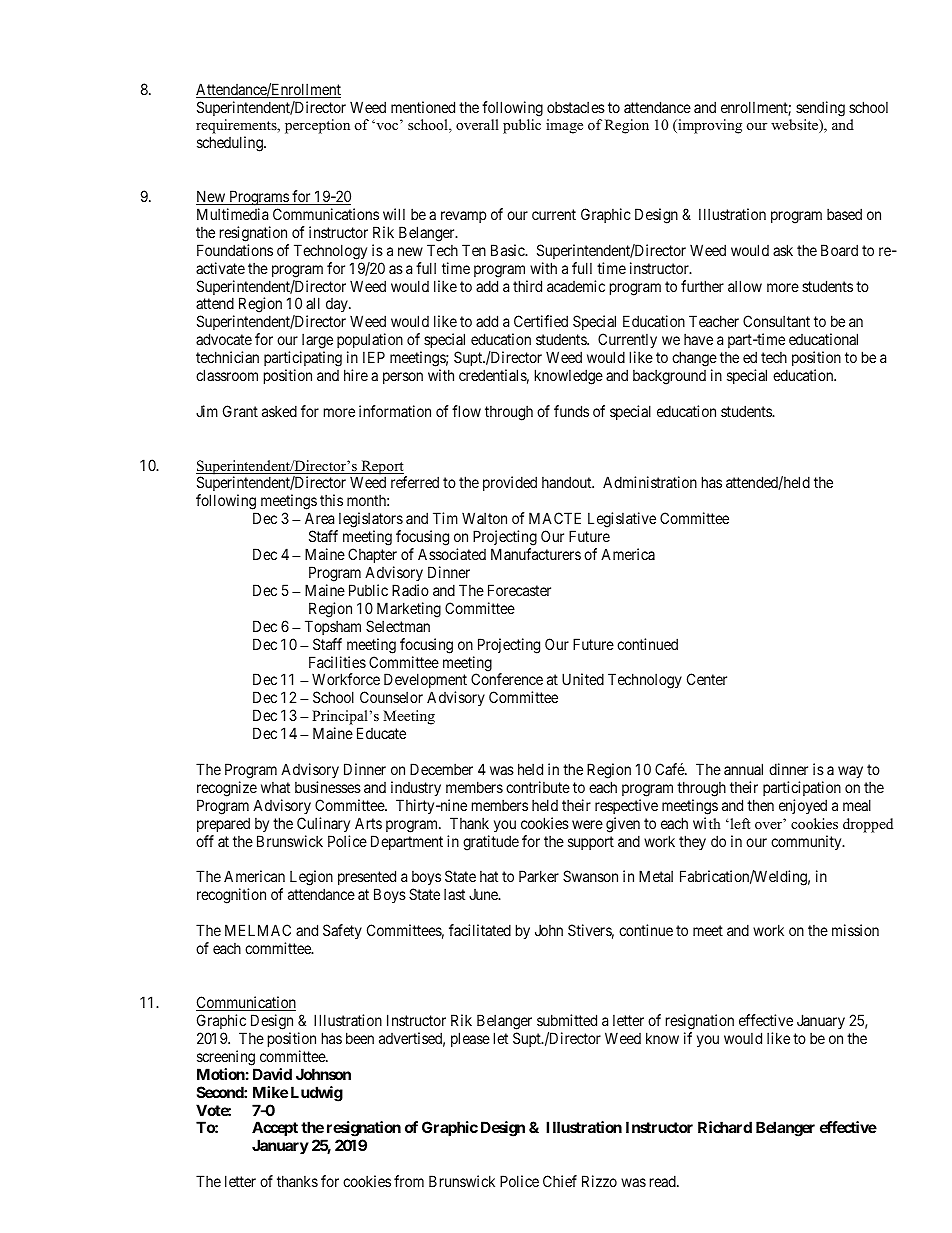 The width and height of the image is (952, 1233). What do you see at coordinates (820, 109) in the image?
I see `sending` at bounding box center [820, 109].
